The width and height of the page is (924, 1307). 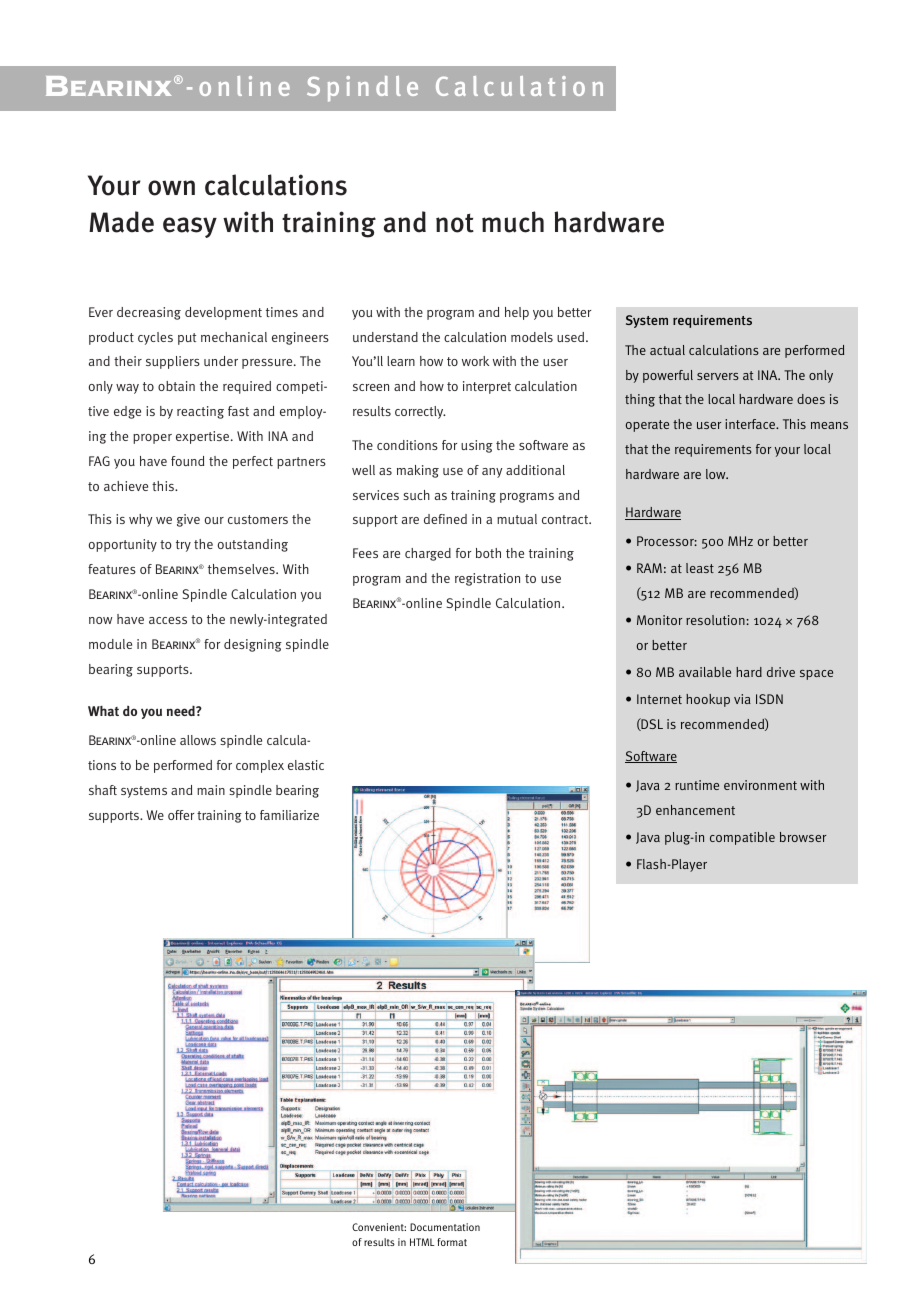 What do you see at coordinates (181, 815) in the page?
I see `offer` at bounding box center [181, 815].
